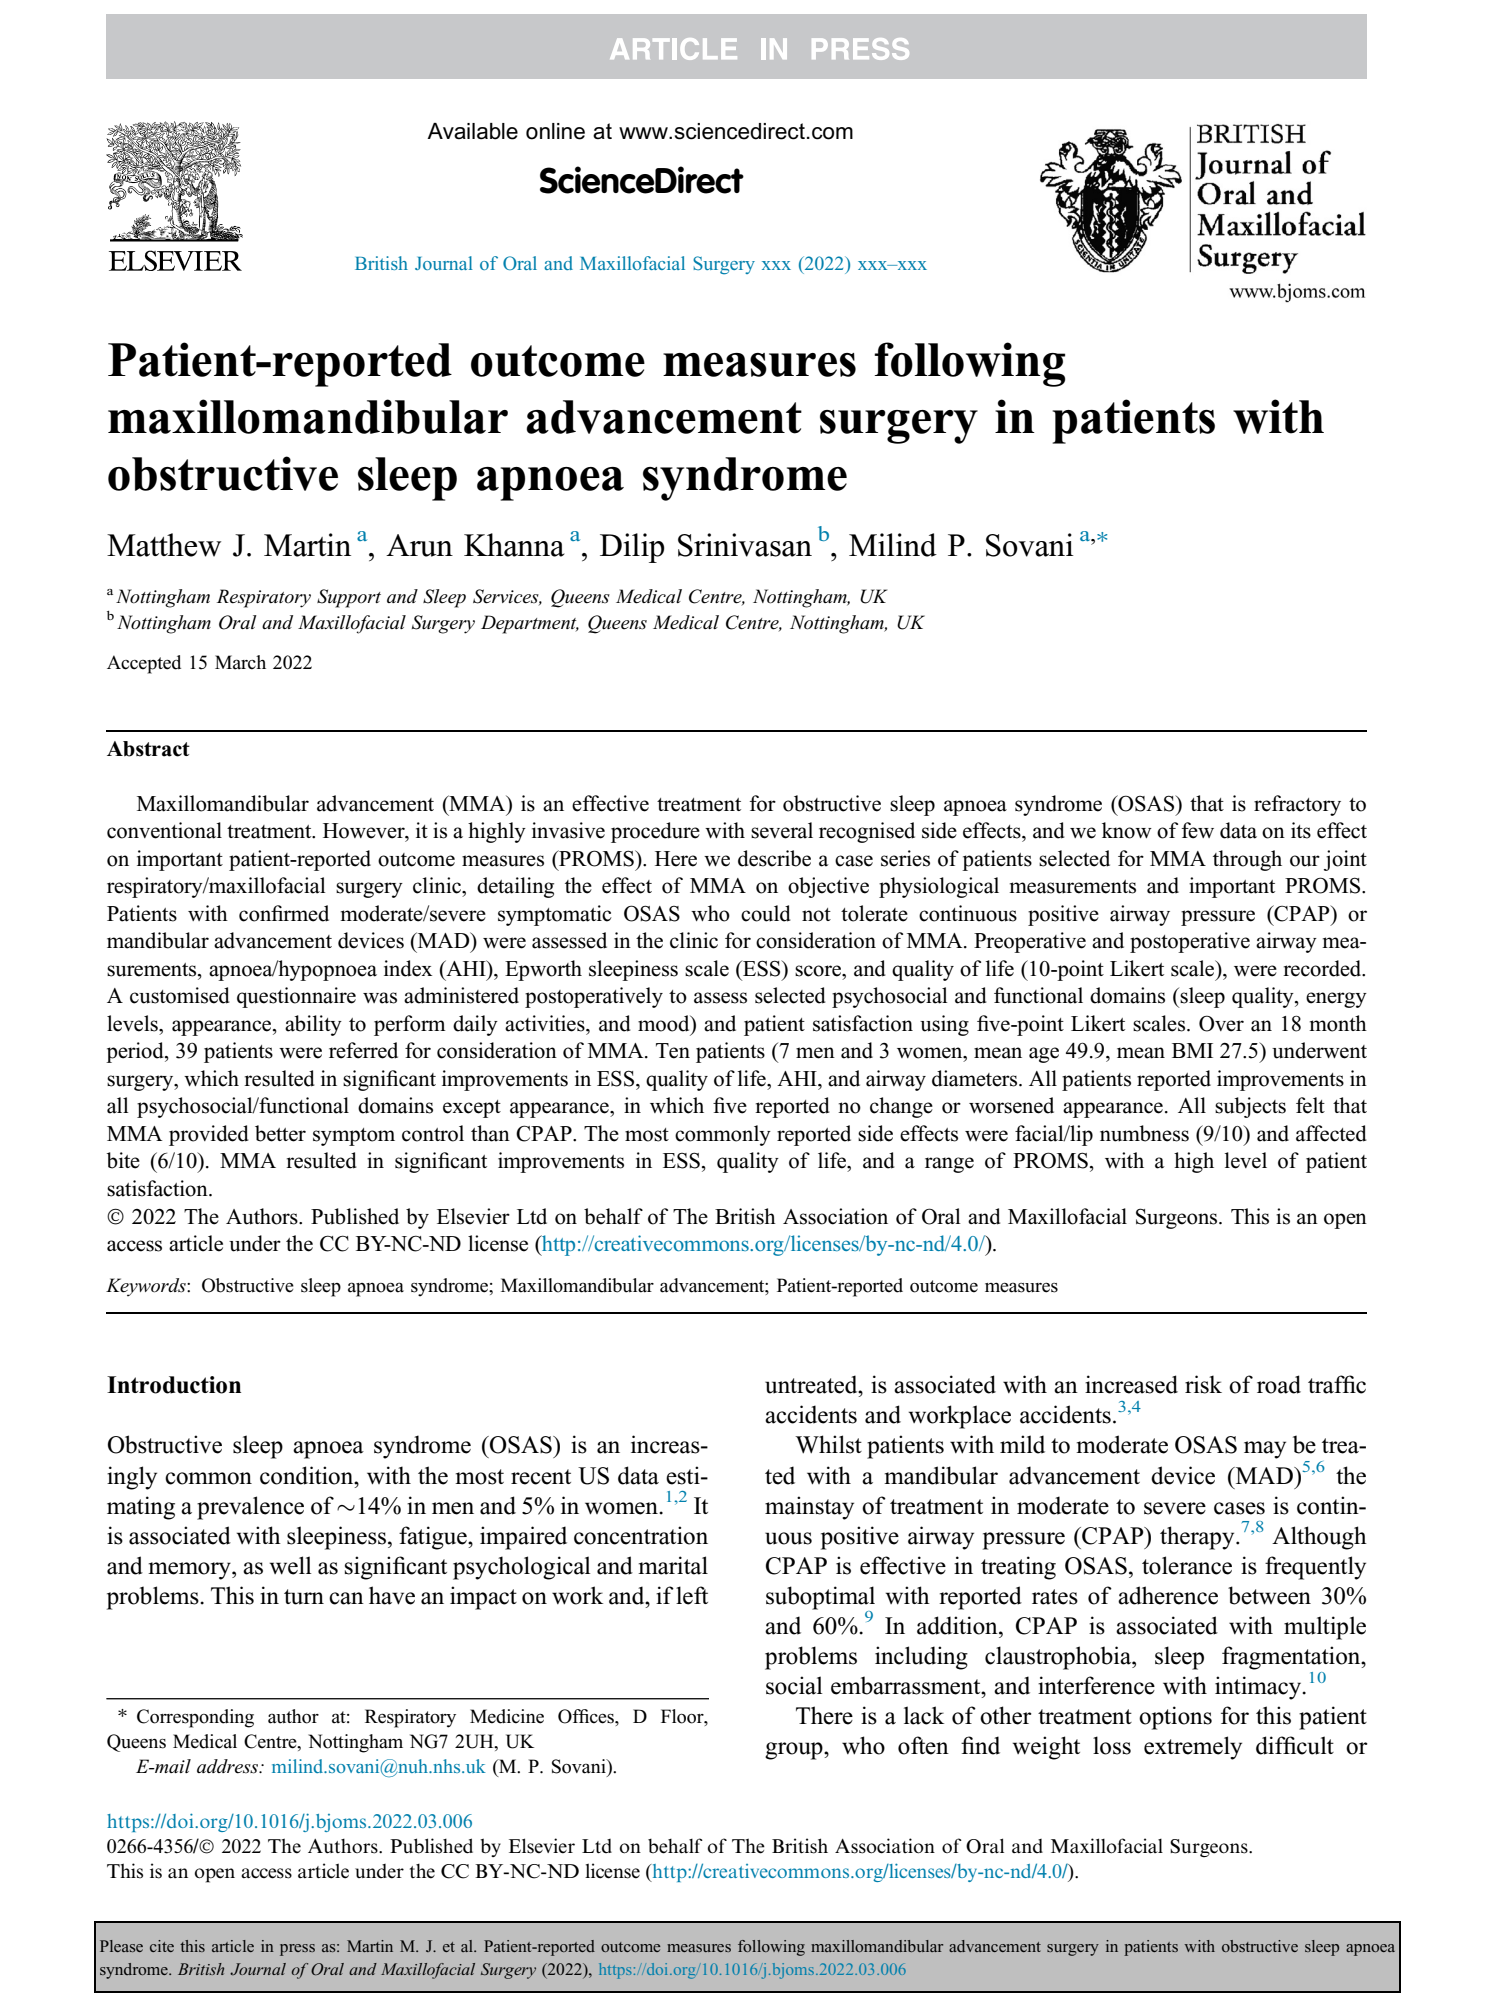 This screenshot has width=1495, height=1993. I want to click on group, so click(795, 1751).
